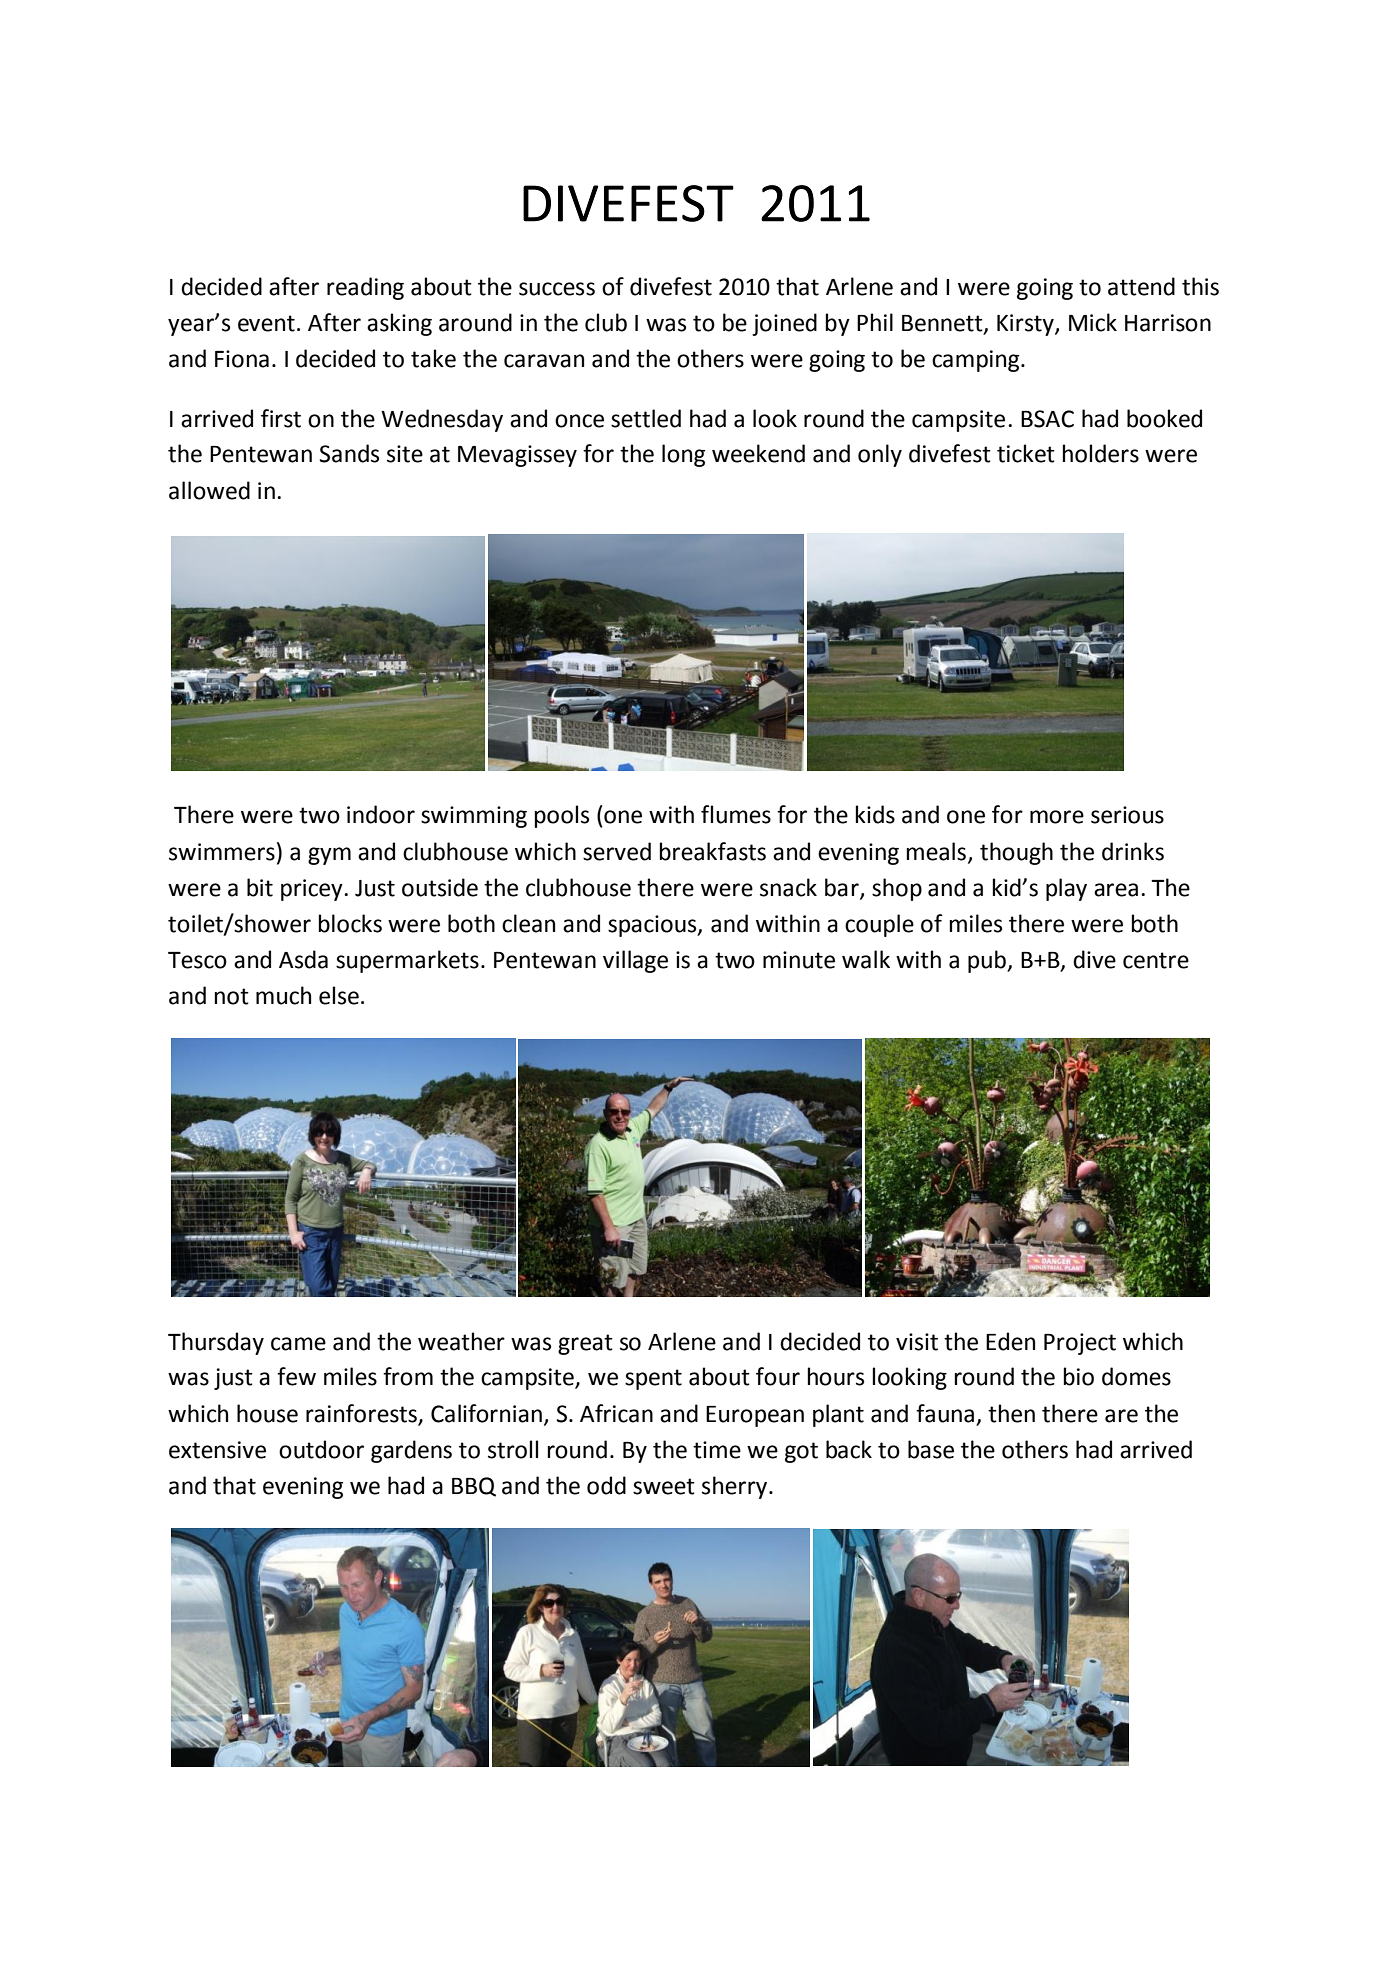 This document has width=1391, height=1967. I want to click on pricey, so click(312, 890).
